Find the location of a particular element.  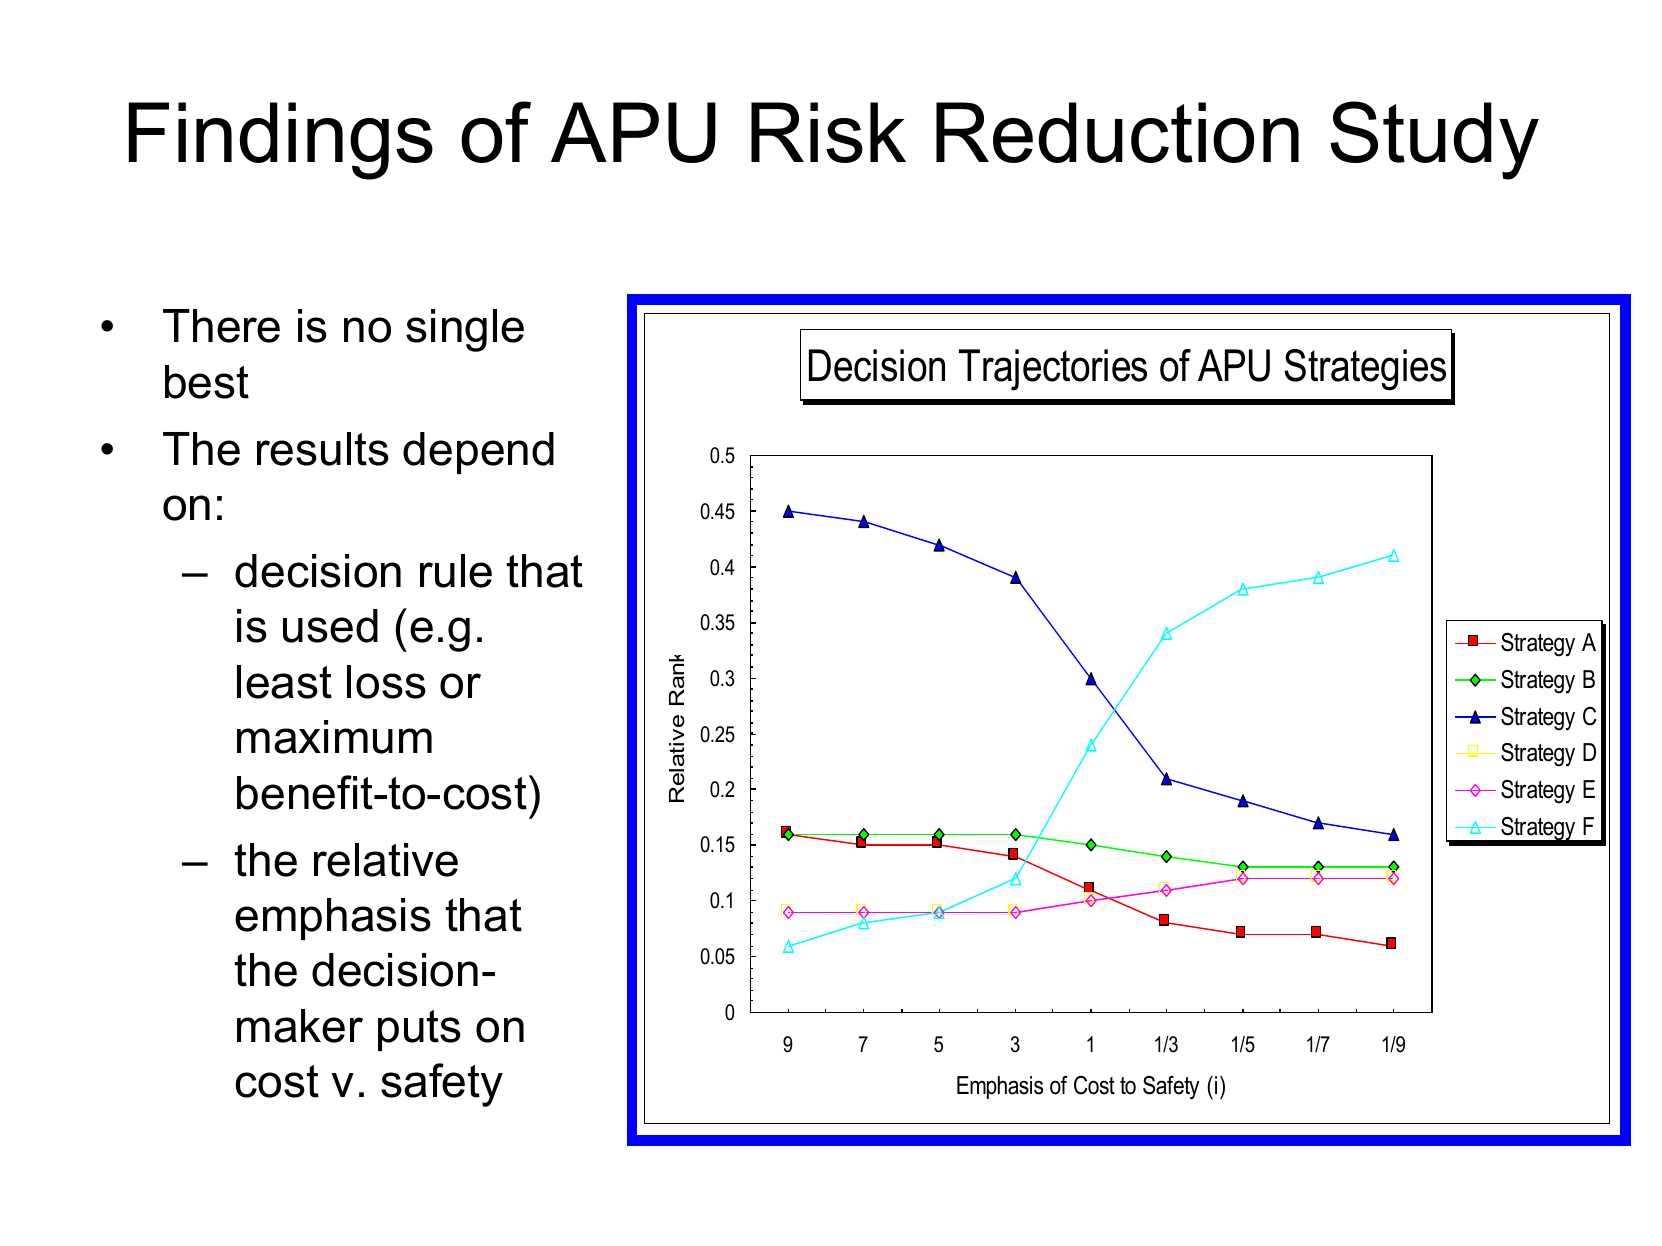

loss is located at coordinates (386, 682).
